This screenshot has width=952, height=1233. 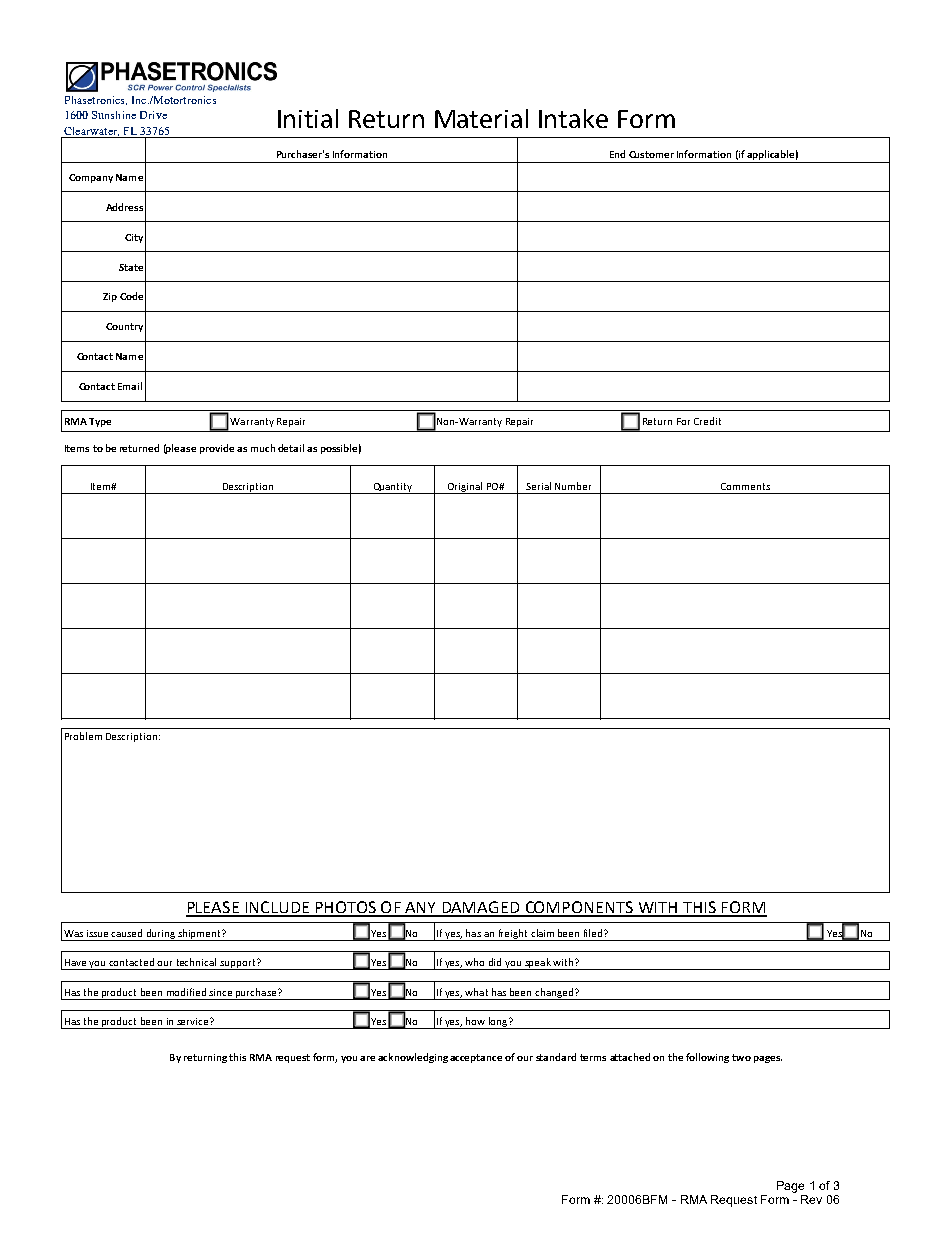 What do you see at coordinates (153, 115) in the screenshot?
I see `Drive` at bounding box center [153, 115].
